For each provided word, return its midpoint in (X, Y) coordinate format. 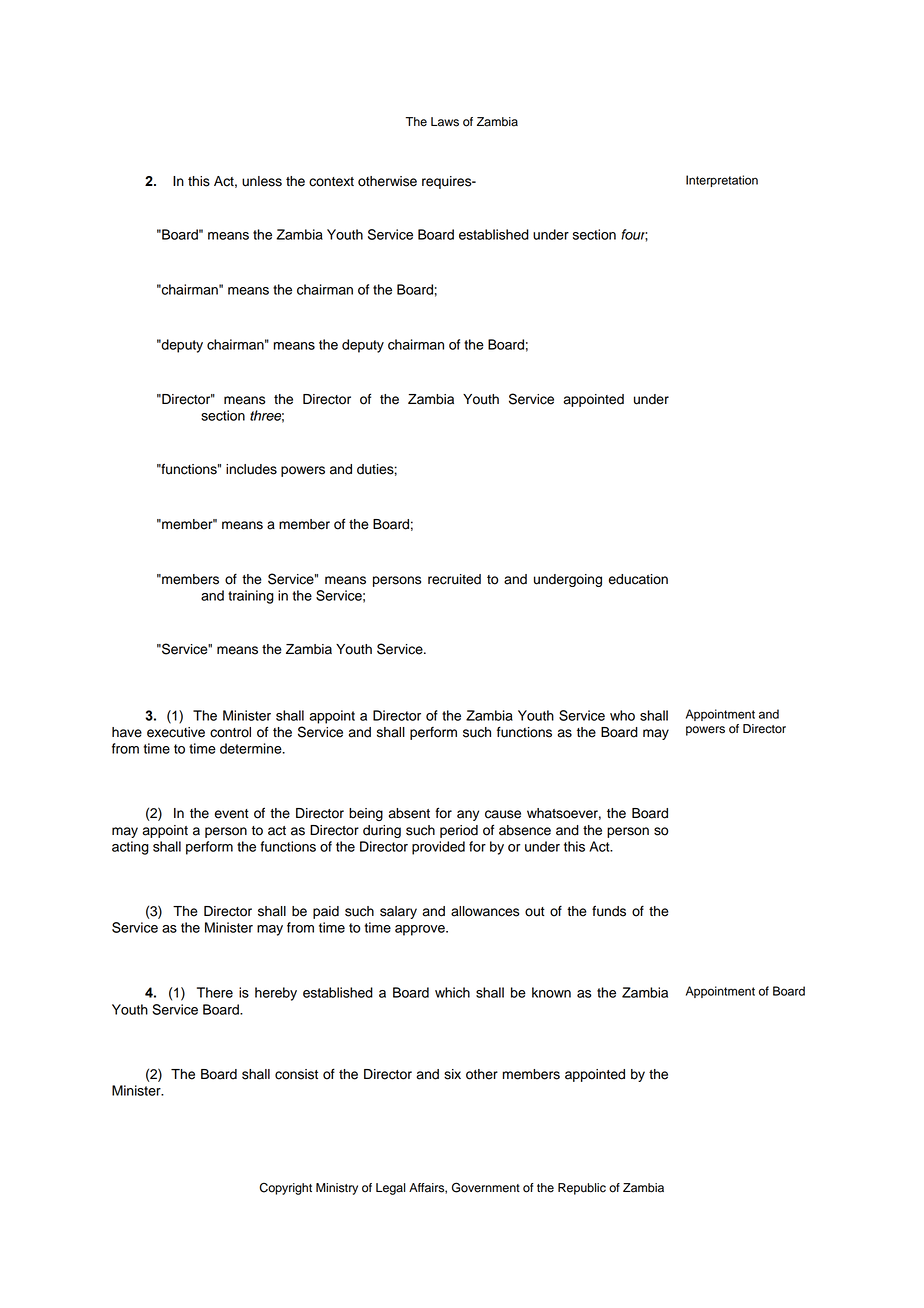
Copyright (285, 1189)
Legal (390, 1189)
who (622, 715)
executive (176, 732)
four (634, 235)
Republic (582, 1189)
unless (262, 181)
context (331, 182)
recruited (454, 579)
